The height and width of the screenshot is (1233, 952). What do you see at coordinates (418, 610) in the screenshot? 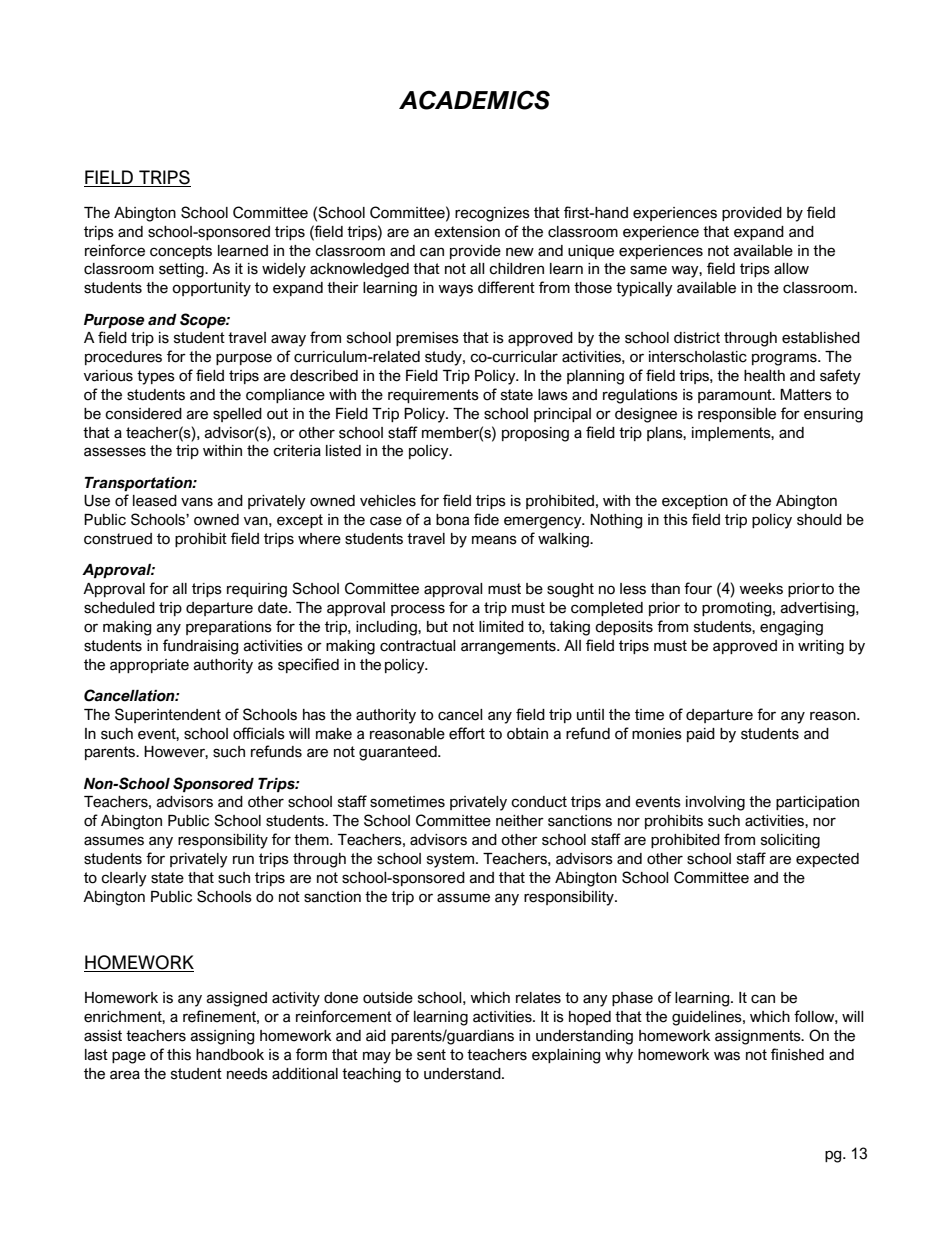
I see `process` at bounding box center [418, 610].
